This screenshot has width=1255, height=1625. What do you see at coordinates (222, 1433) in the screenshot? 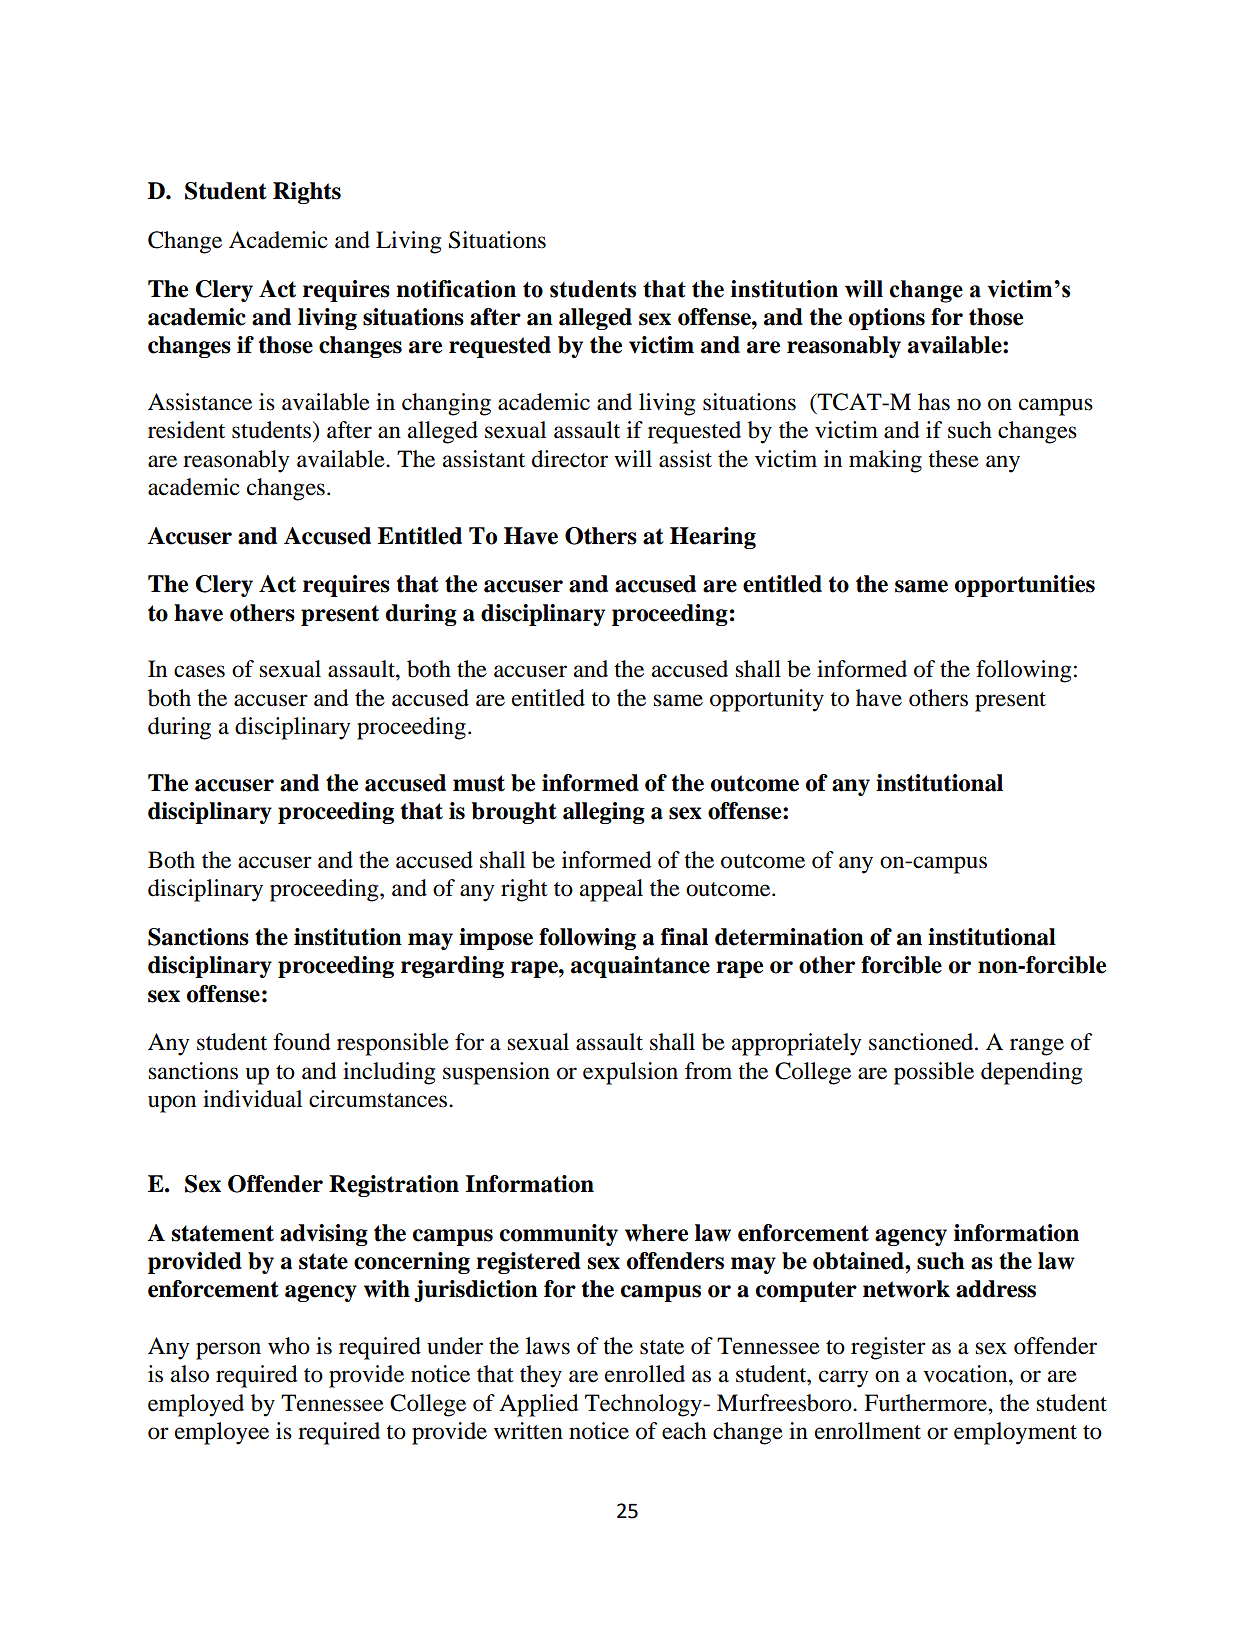
I see `employee` at bounding box center [222, 1433].
